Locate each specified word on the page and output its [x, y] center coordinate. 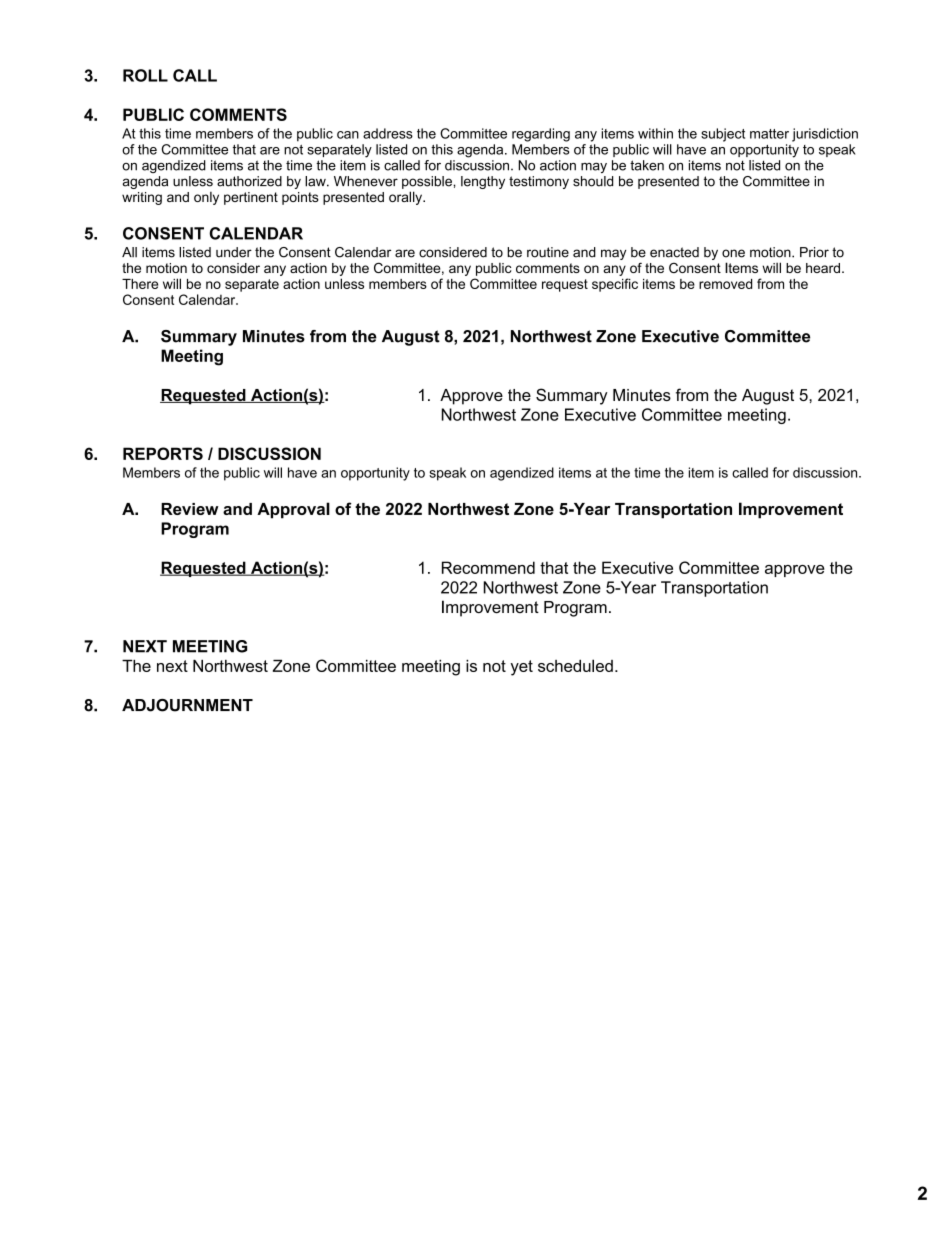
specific [615, 285]
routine [548, 252]
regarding [541, 135]
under [234, 252]
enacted [674, 252]
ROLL [145, 75]
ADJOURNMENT [187, 705]
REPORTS [163, 453]
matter [769, 134]
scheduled [575, 665]
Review [190, 509]
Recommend [488, 567]
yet [522, 668]
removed [725, 284]
